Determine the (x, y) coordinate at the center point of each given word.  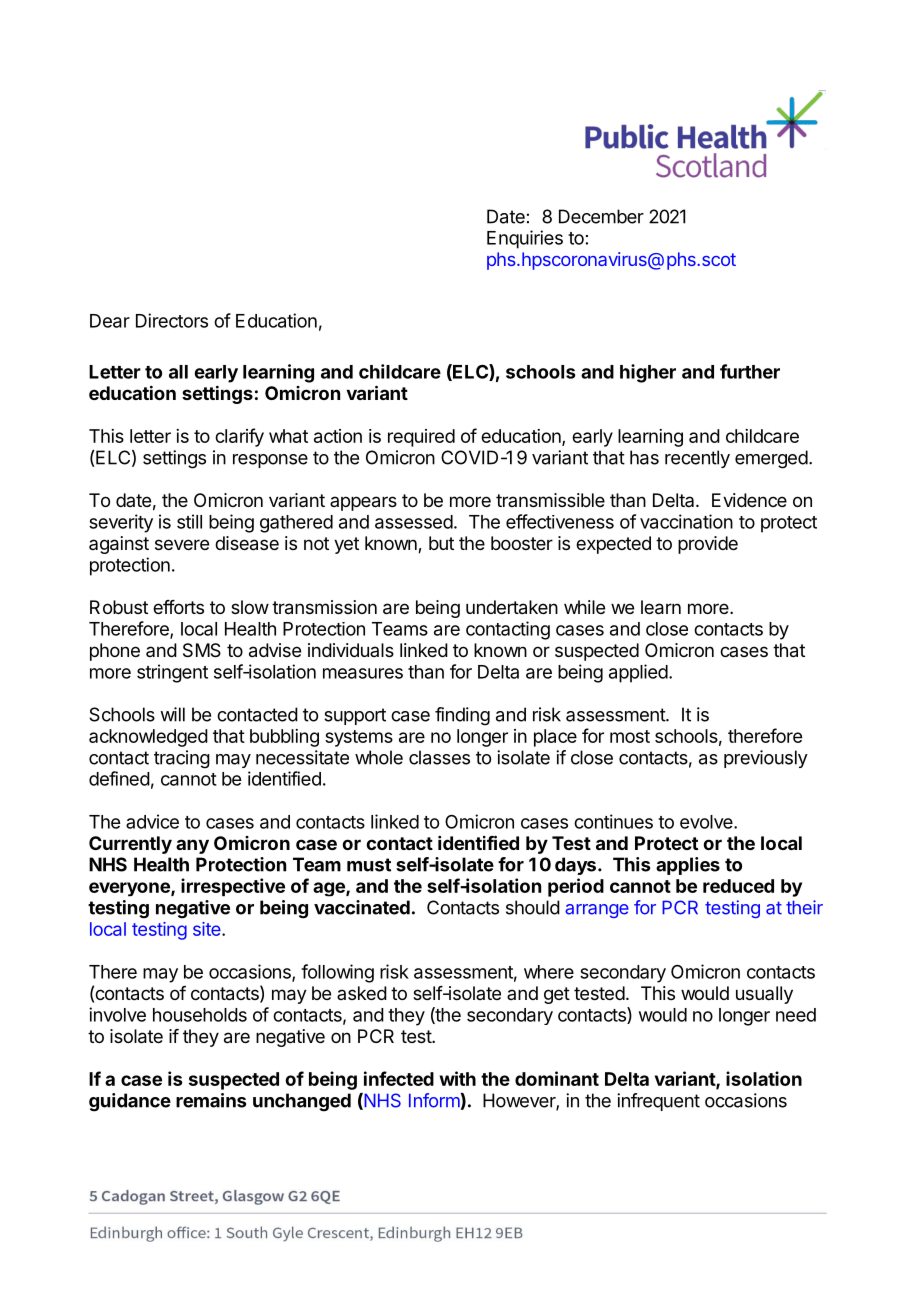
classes (439, 757)
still (189, 521)
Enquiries (525, 239)
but (441, 543)
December (601, 216)
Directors (172, 320)
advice (152, 821)
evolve (707, 822)
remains (211, 1100)
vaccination (686, 521)
